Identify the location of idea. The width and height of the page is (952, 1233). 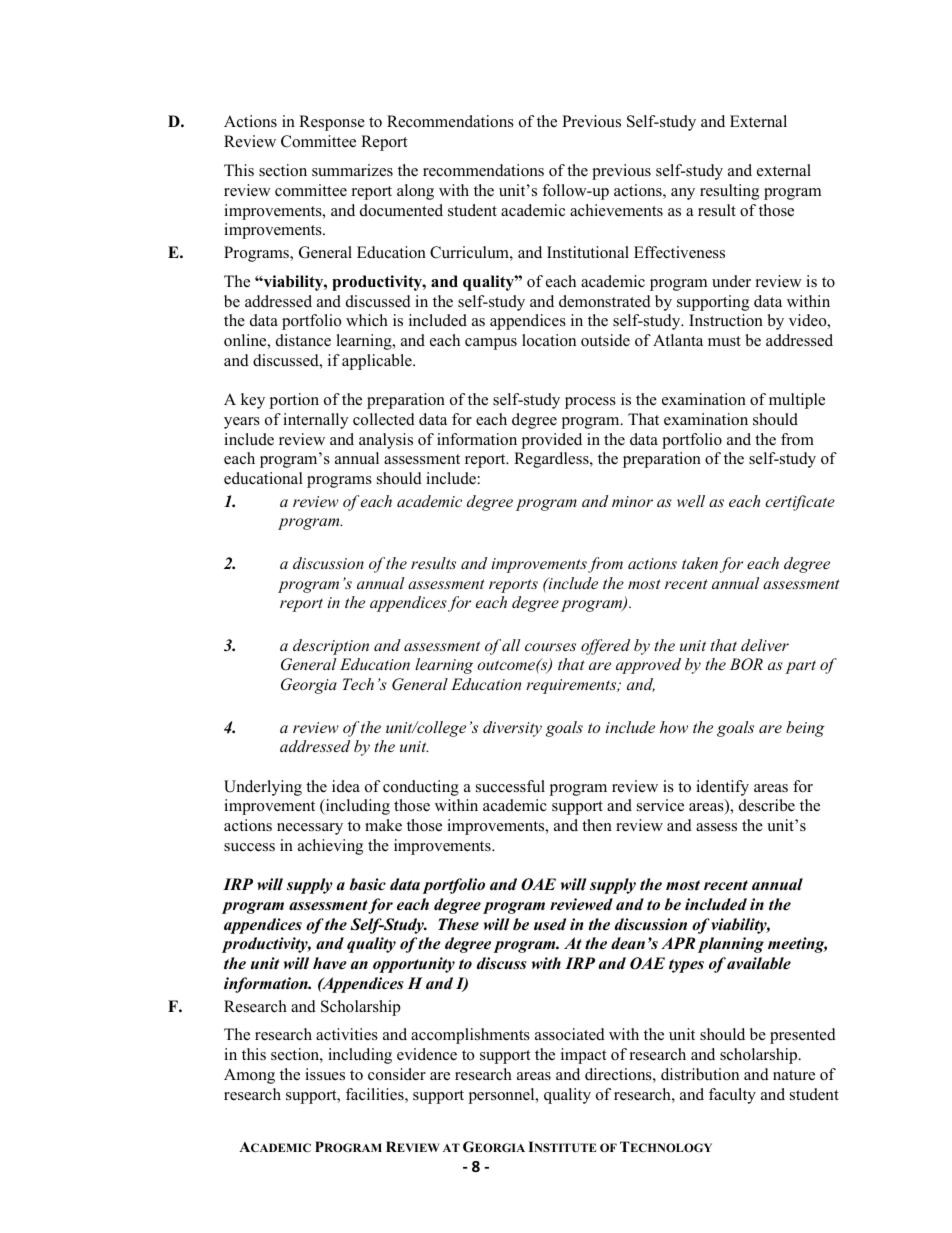
(346, 786).
